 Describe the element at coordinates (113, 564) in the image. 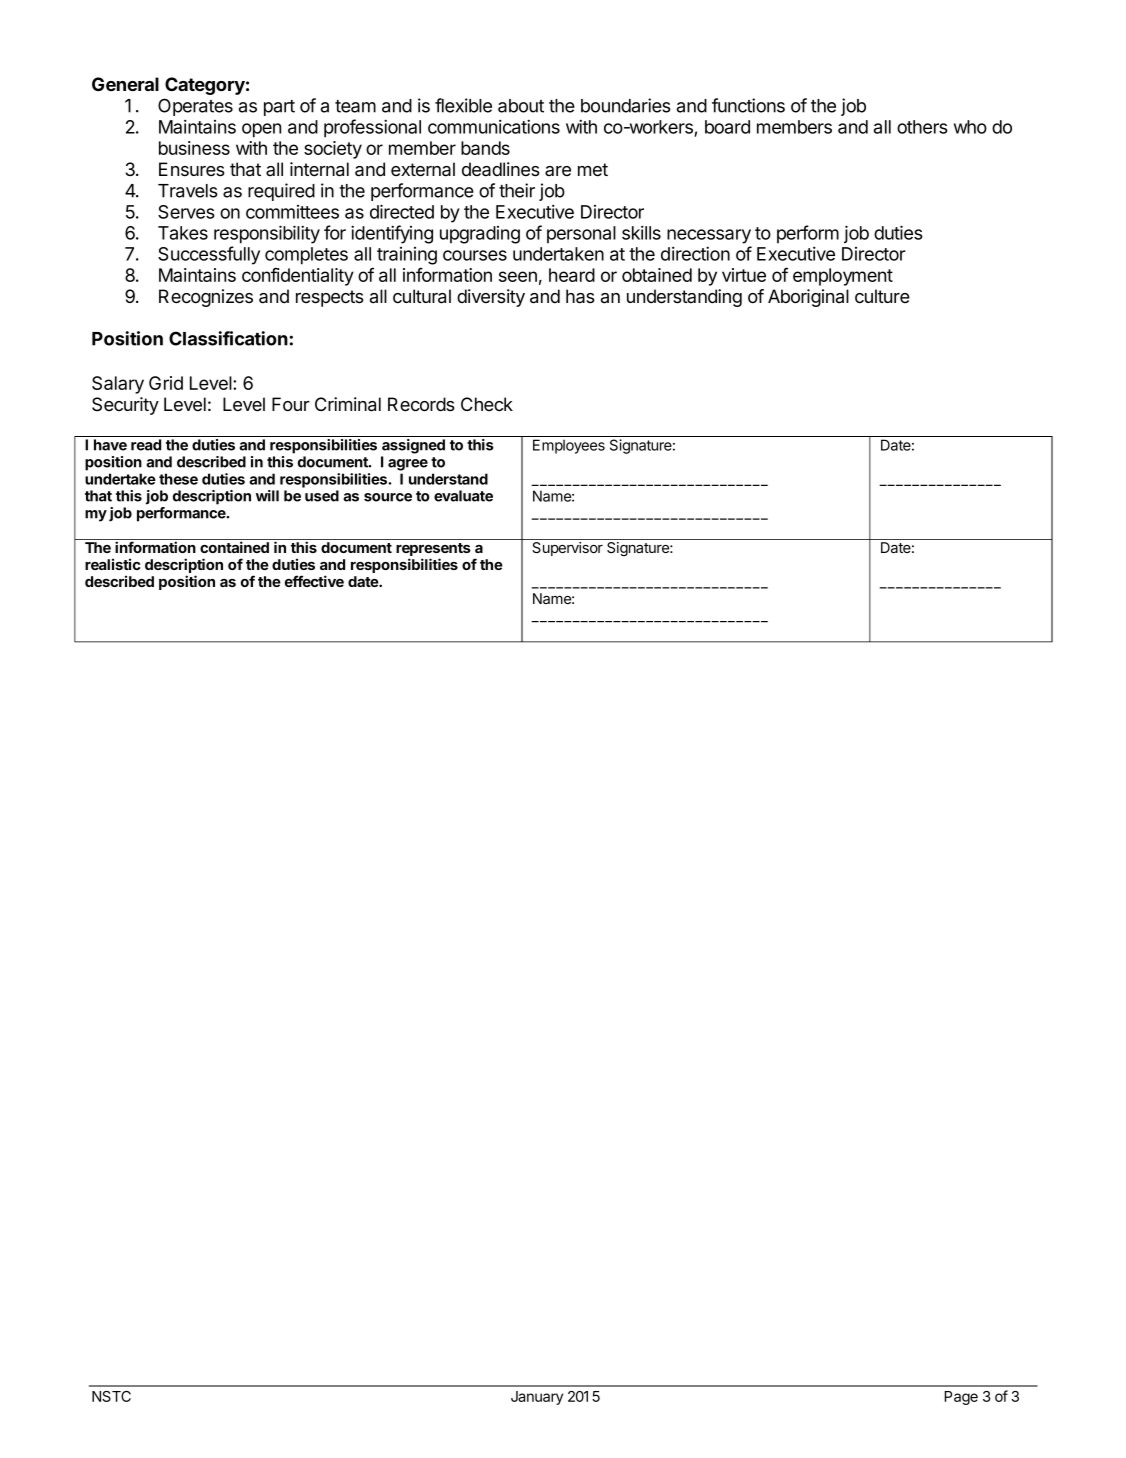

I see `realistic` at that location.
